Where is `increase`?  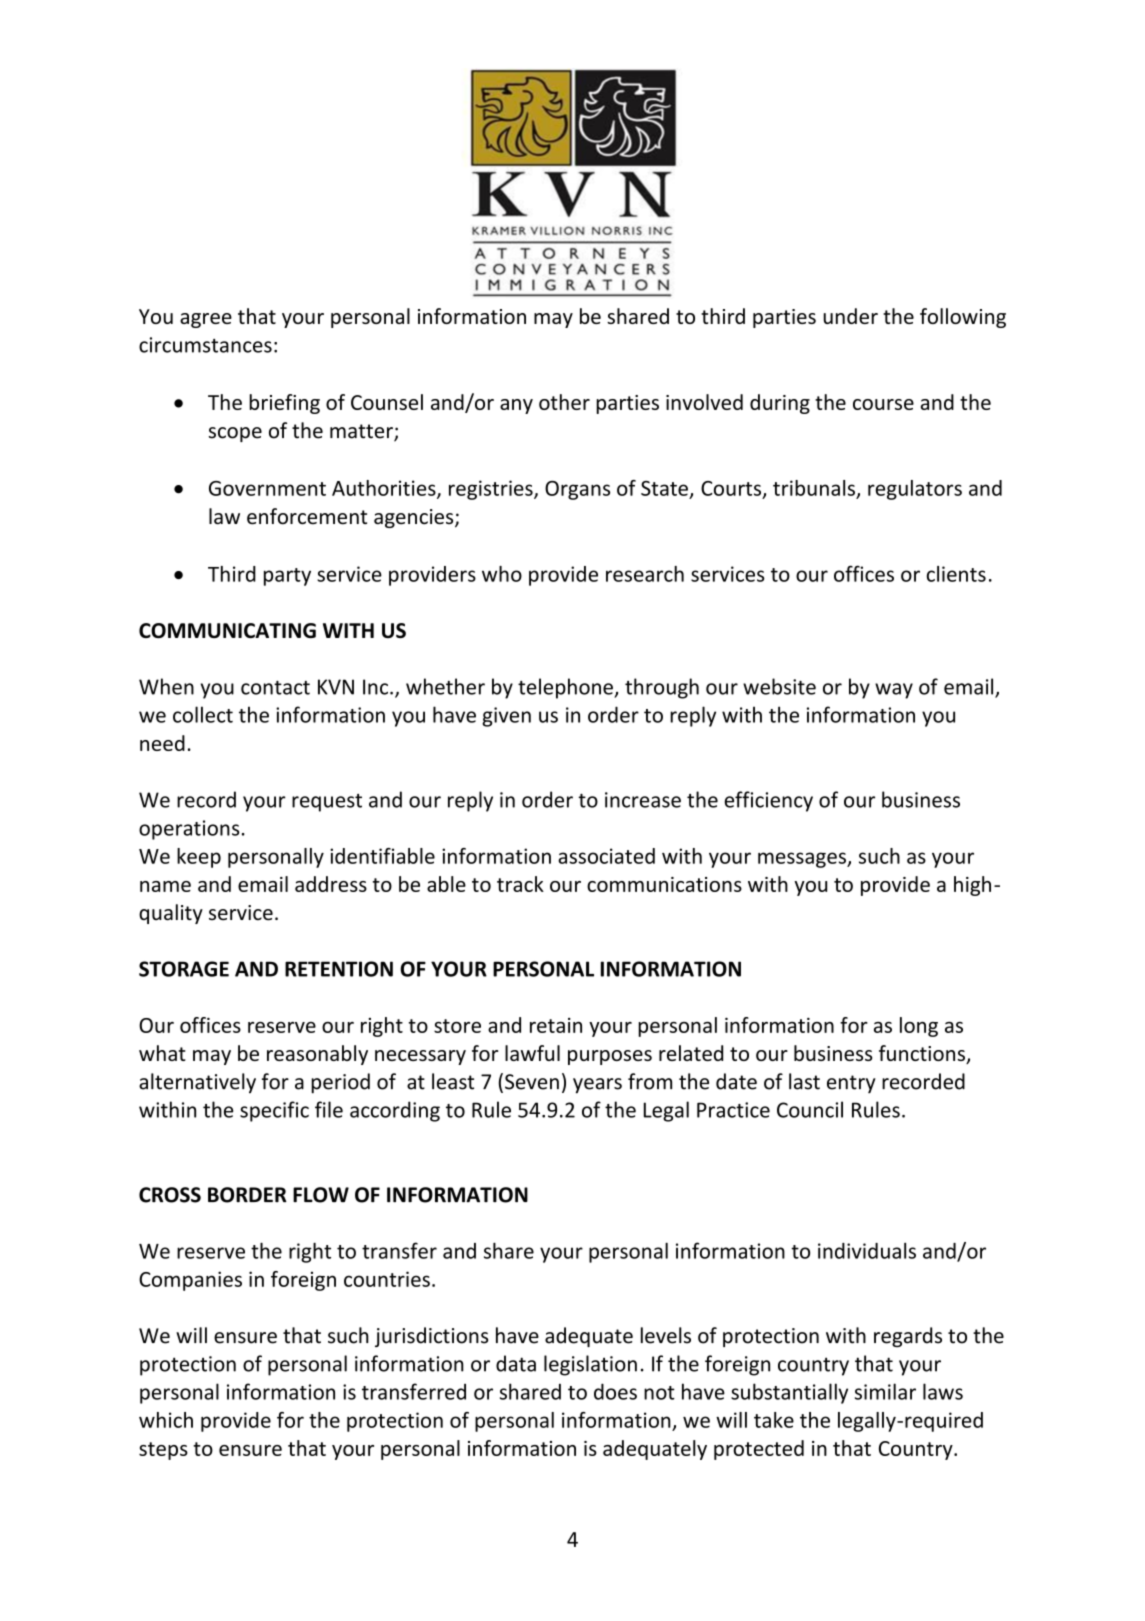 increase is located at coordinates (643, 800).
